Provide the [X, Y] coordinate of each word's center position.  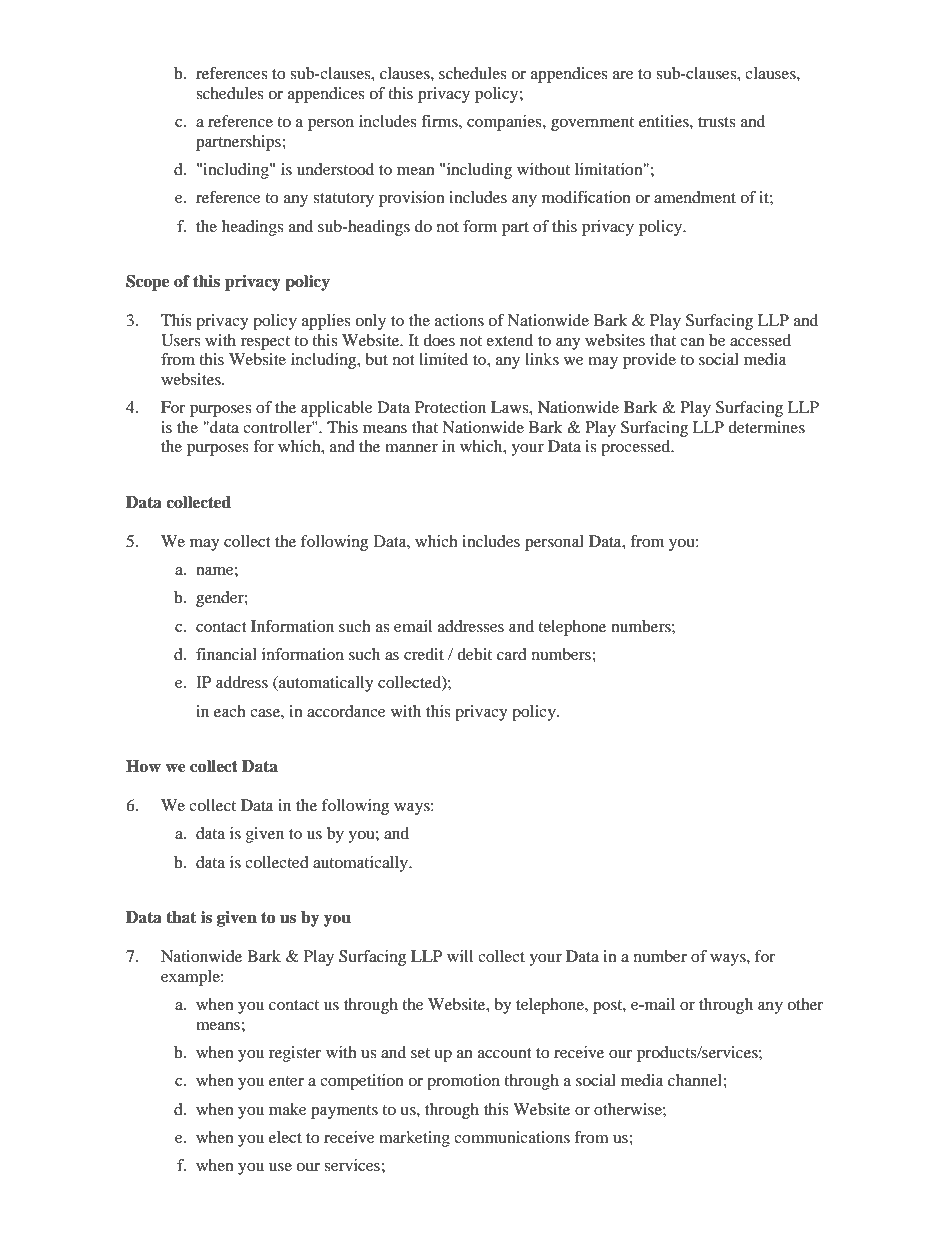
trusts [716, 122]
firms [440, 121]
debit [474, 654]
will [460, 956]
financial [226, 654]
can [692, 342]
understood [335, 169]
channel [696, 1080]
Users [180, 340]
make [288, 1109]
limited [443, 359]
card [512, 654]
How [143, 766]
